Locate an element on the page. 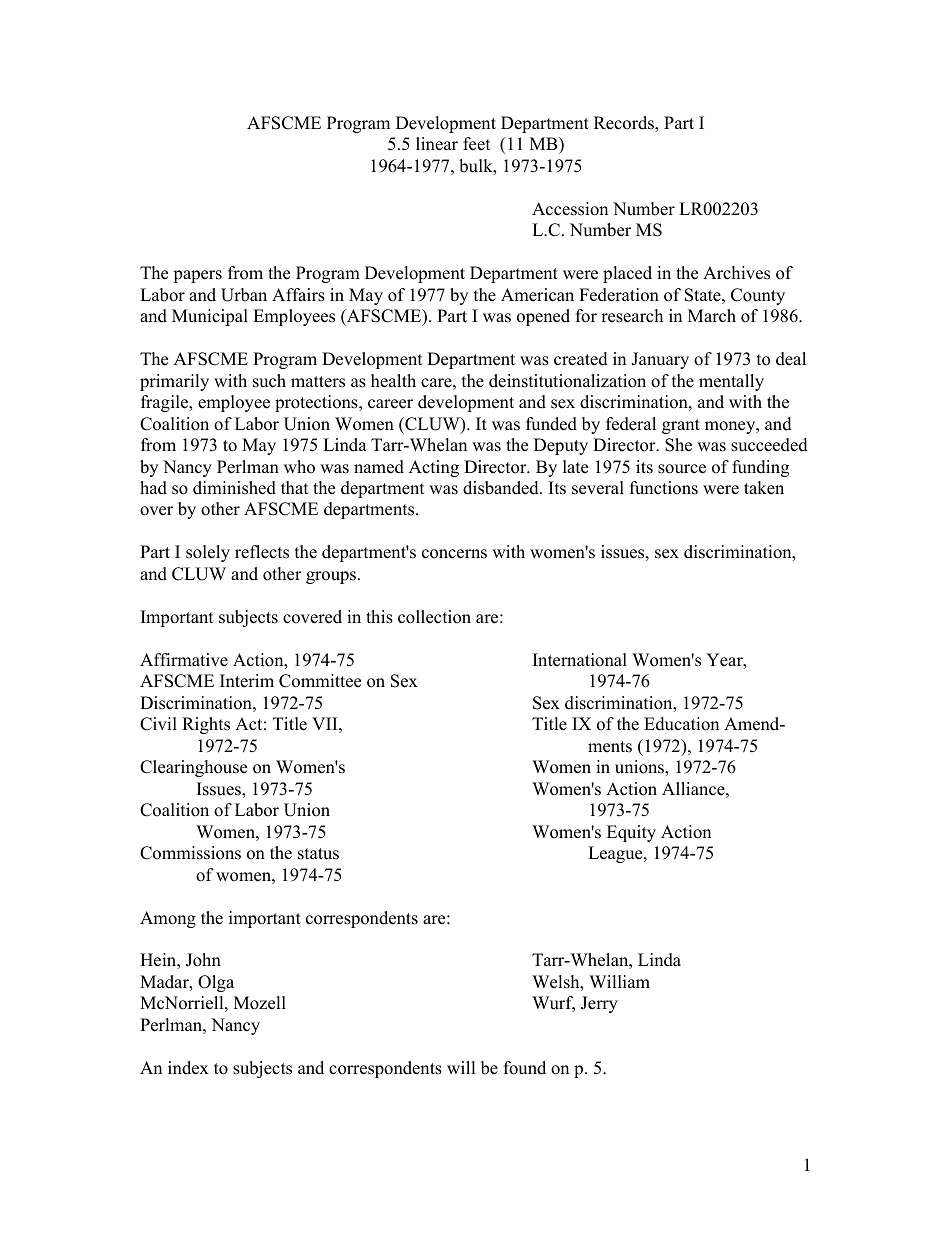  Records is located at coordinates (625, 124).
